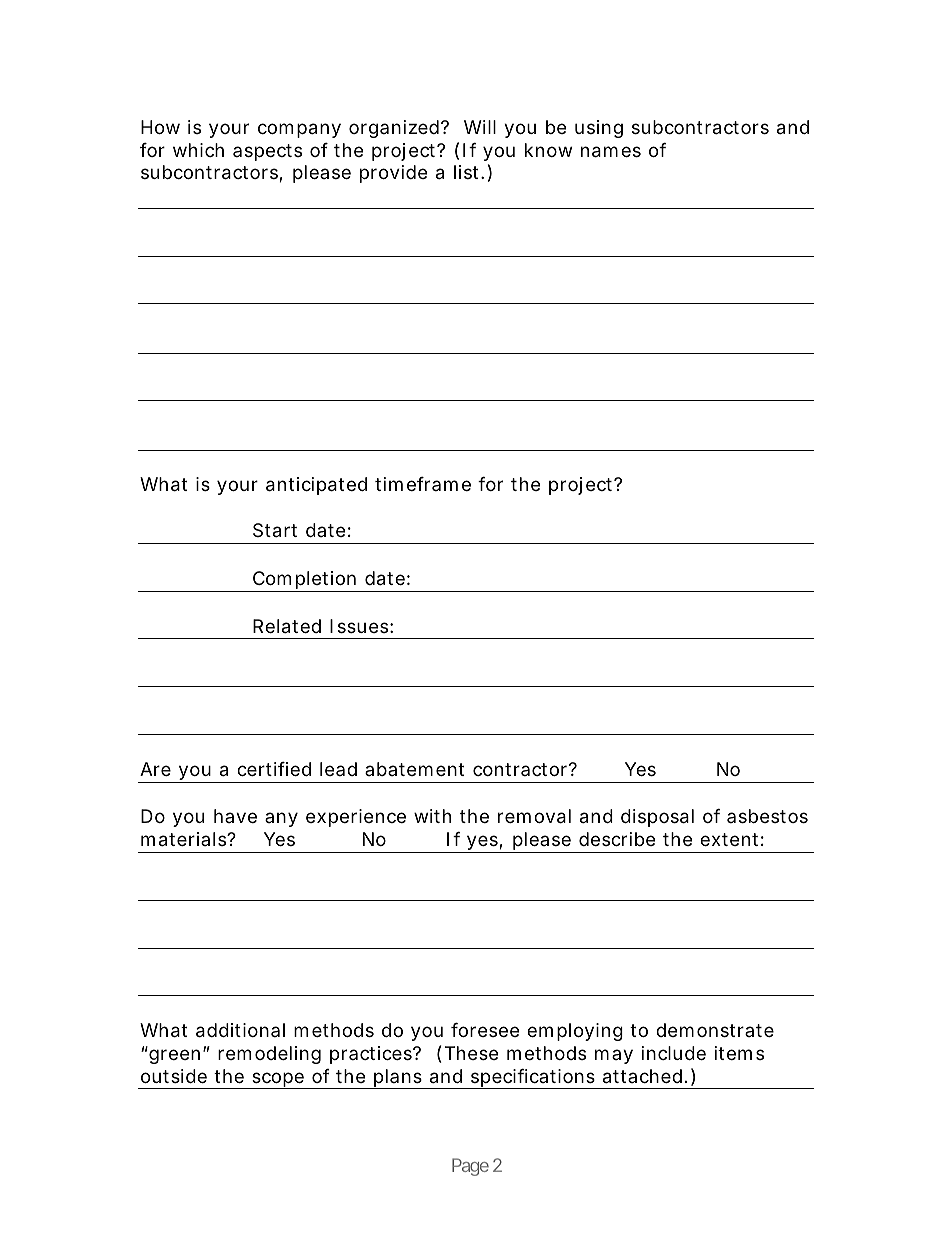  I want to click on with, so click(432, 816).
